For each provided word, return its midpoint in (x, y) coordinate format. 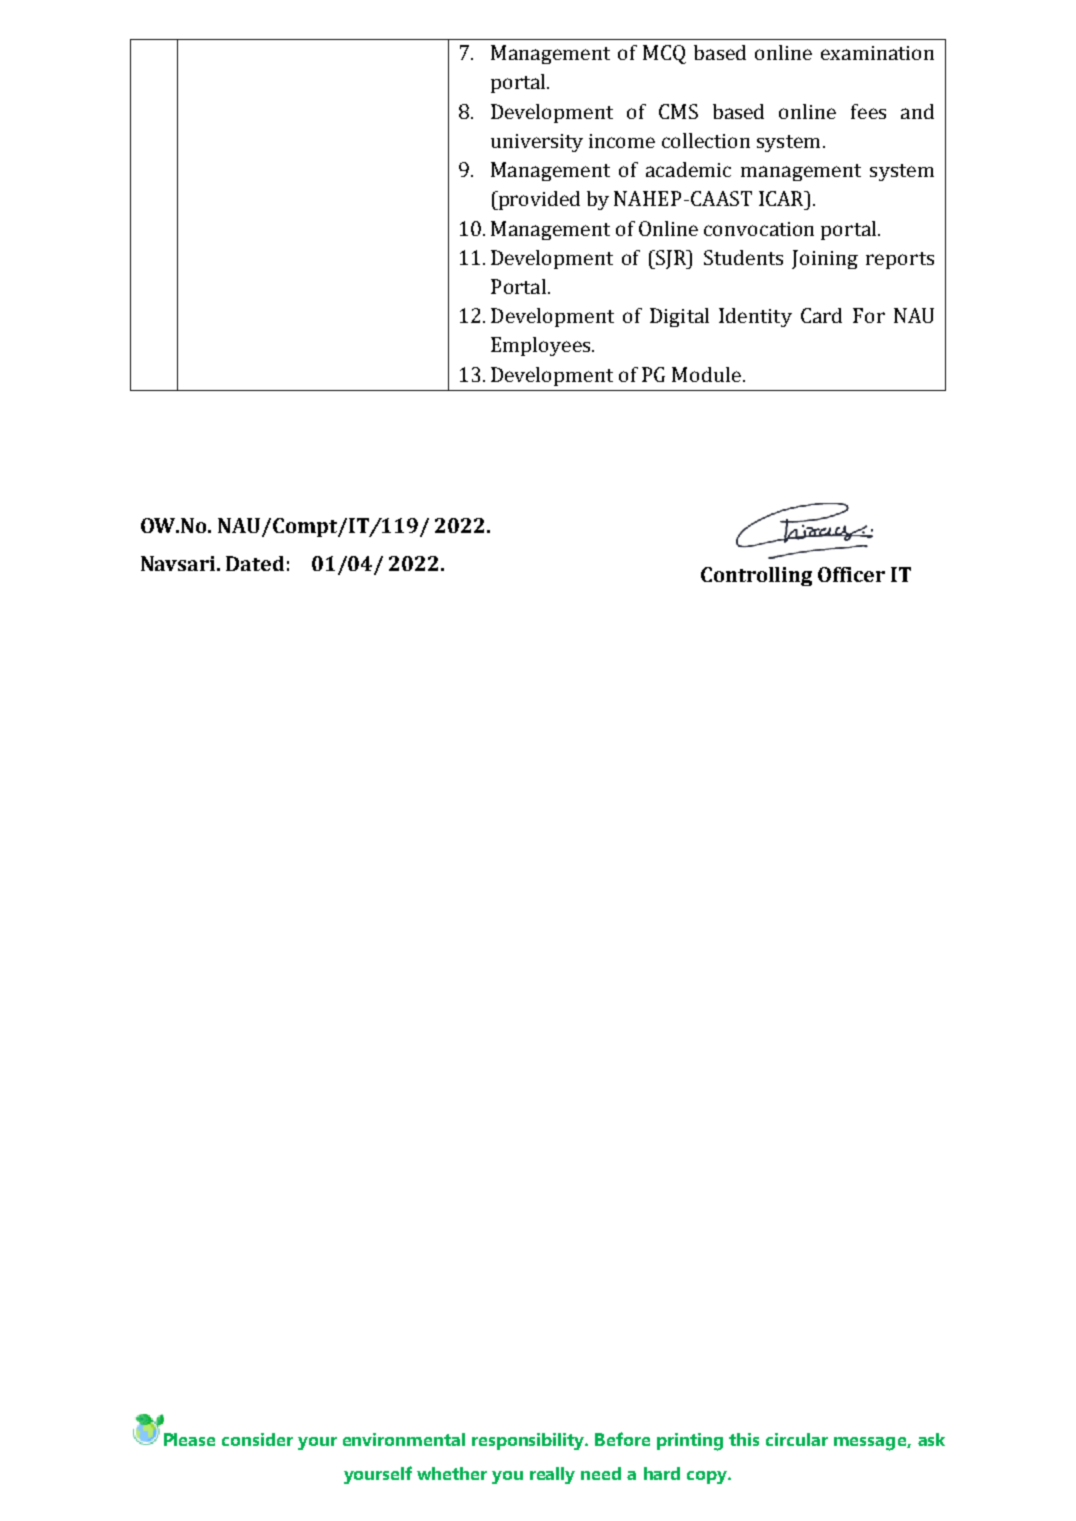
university (537, 143)
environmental (404, 1439)
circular (797, 1439)
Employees (542, 346)
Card (821, 315)
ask (931, 1439)
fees (868, 111)
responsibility (530, 1441)
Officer (851, 574)
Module (706, 374)
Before (622, 1439)
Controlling (756, 576)
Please (189, 1439)
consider (257, 1439)
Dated (255, 563)
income (622, 141)
